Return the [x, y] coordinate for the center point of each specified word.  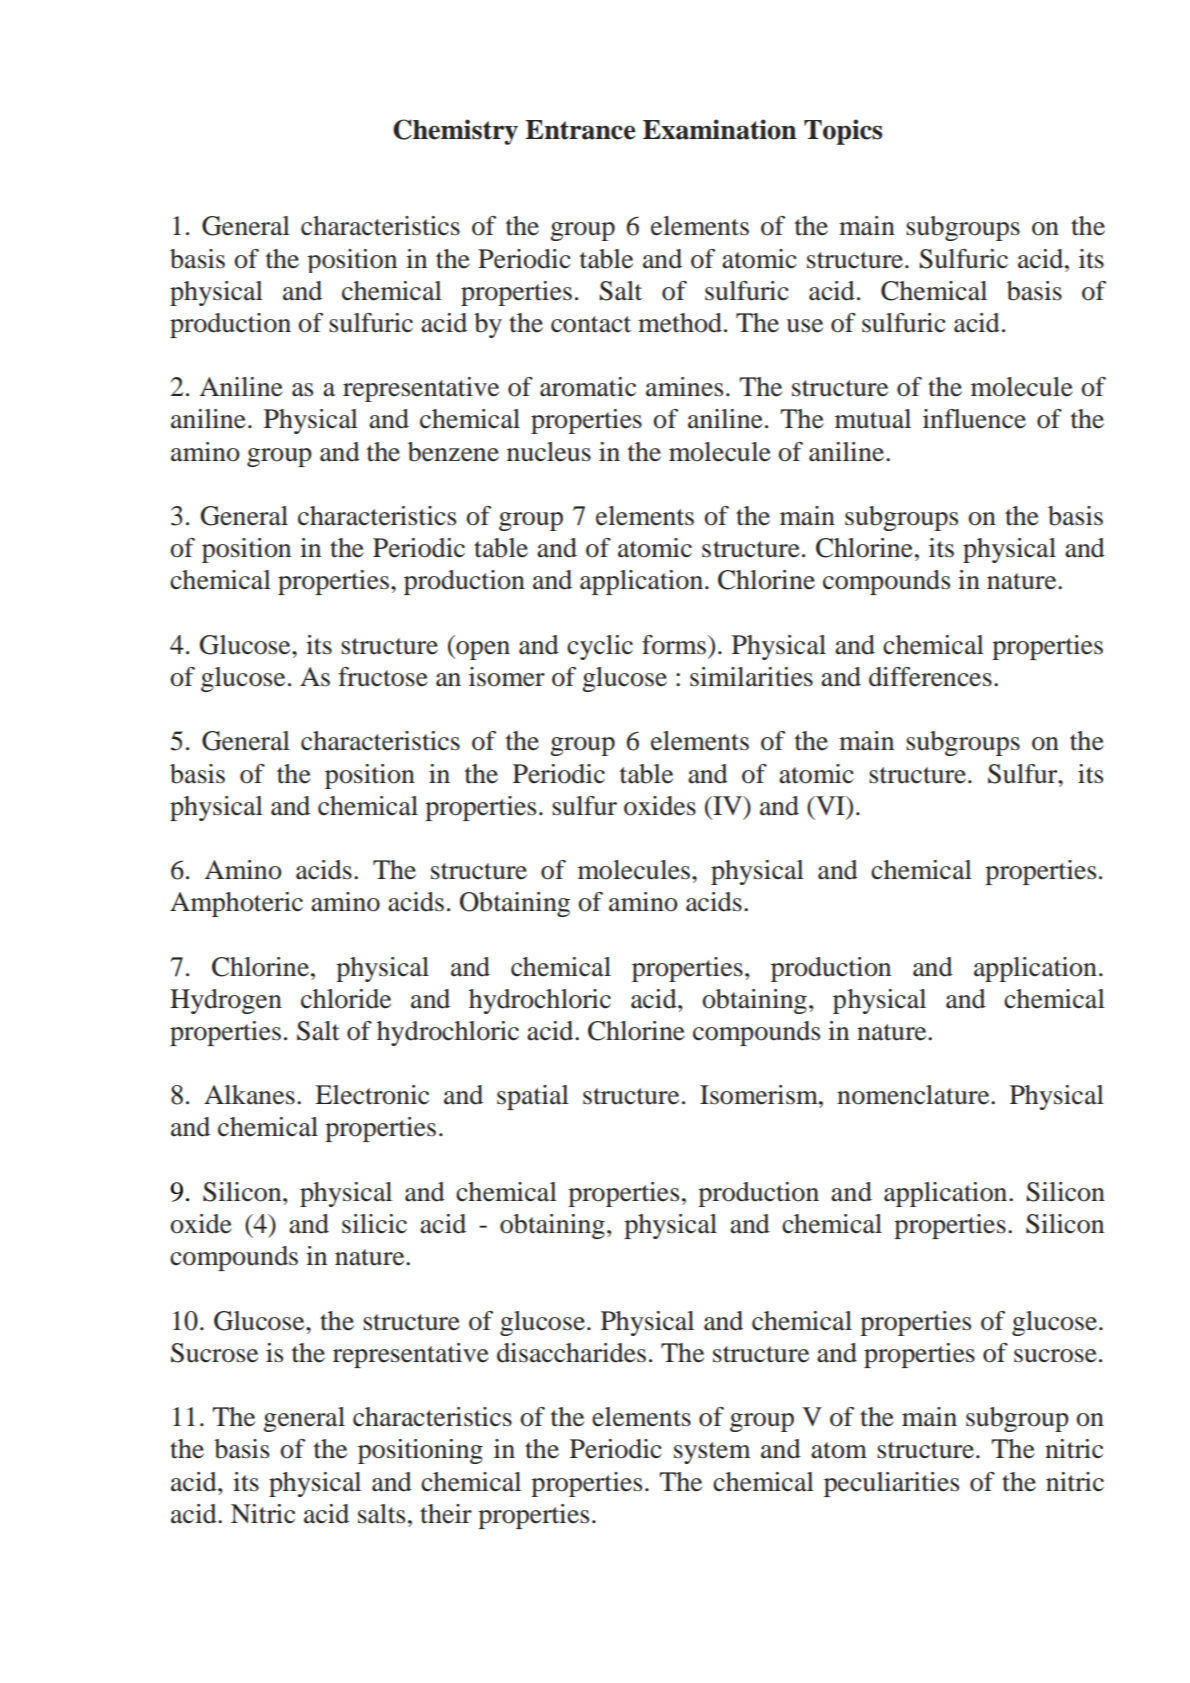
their [446, 1514]
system [712, 1453]
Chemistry [455, 132]
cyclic [600, 647]
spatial [533, 1097]
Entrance [580, 130]
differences [930, 677]
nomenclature [914, 1095]
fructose [383, 677]
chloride [346, 999]
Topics [843, 132]
